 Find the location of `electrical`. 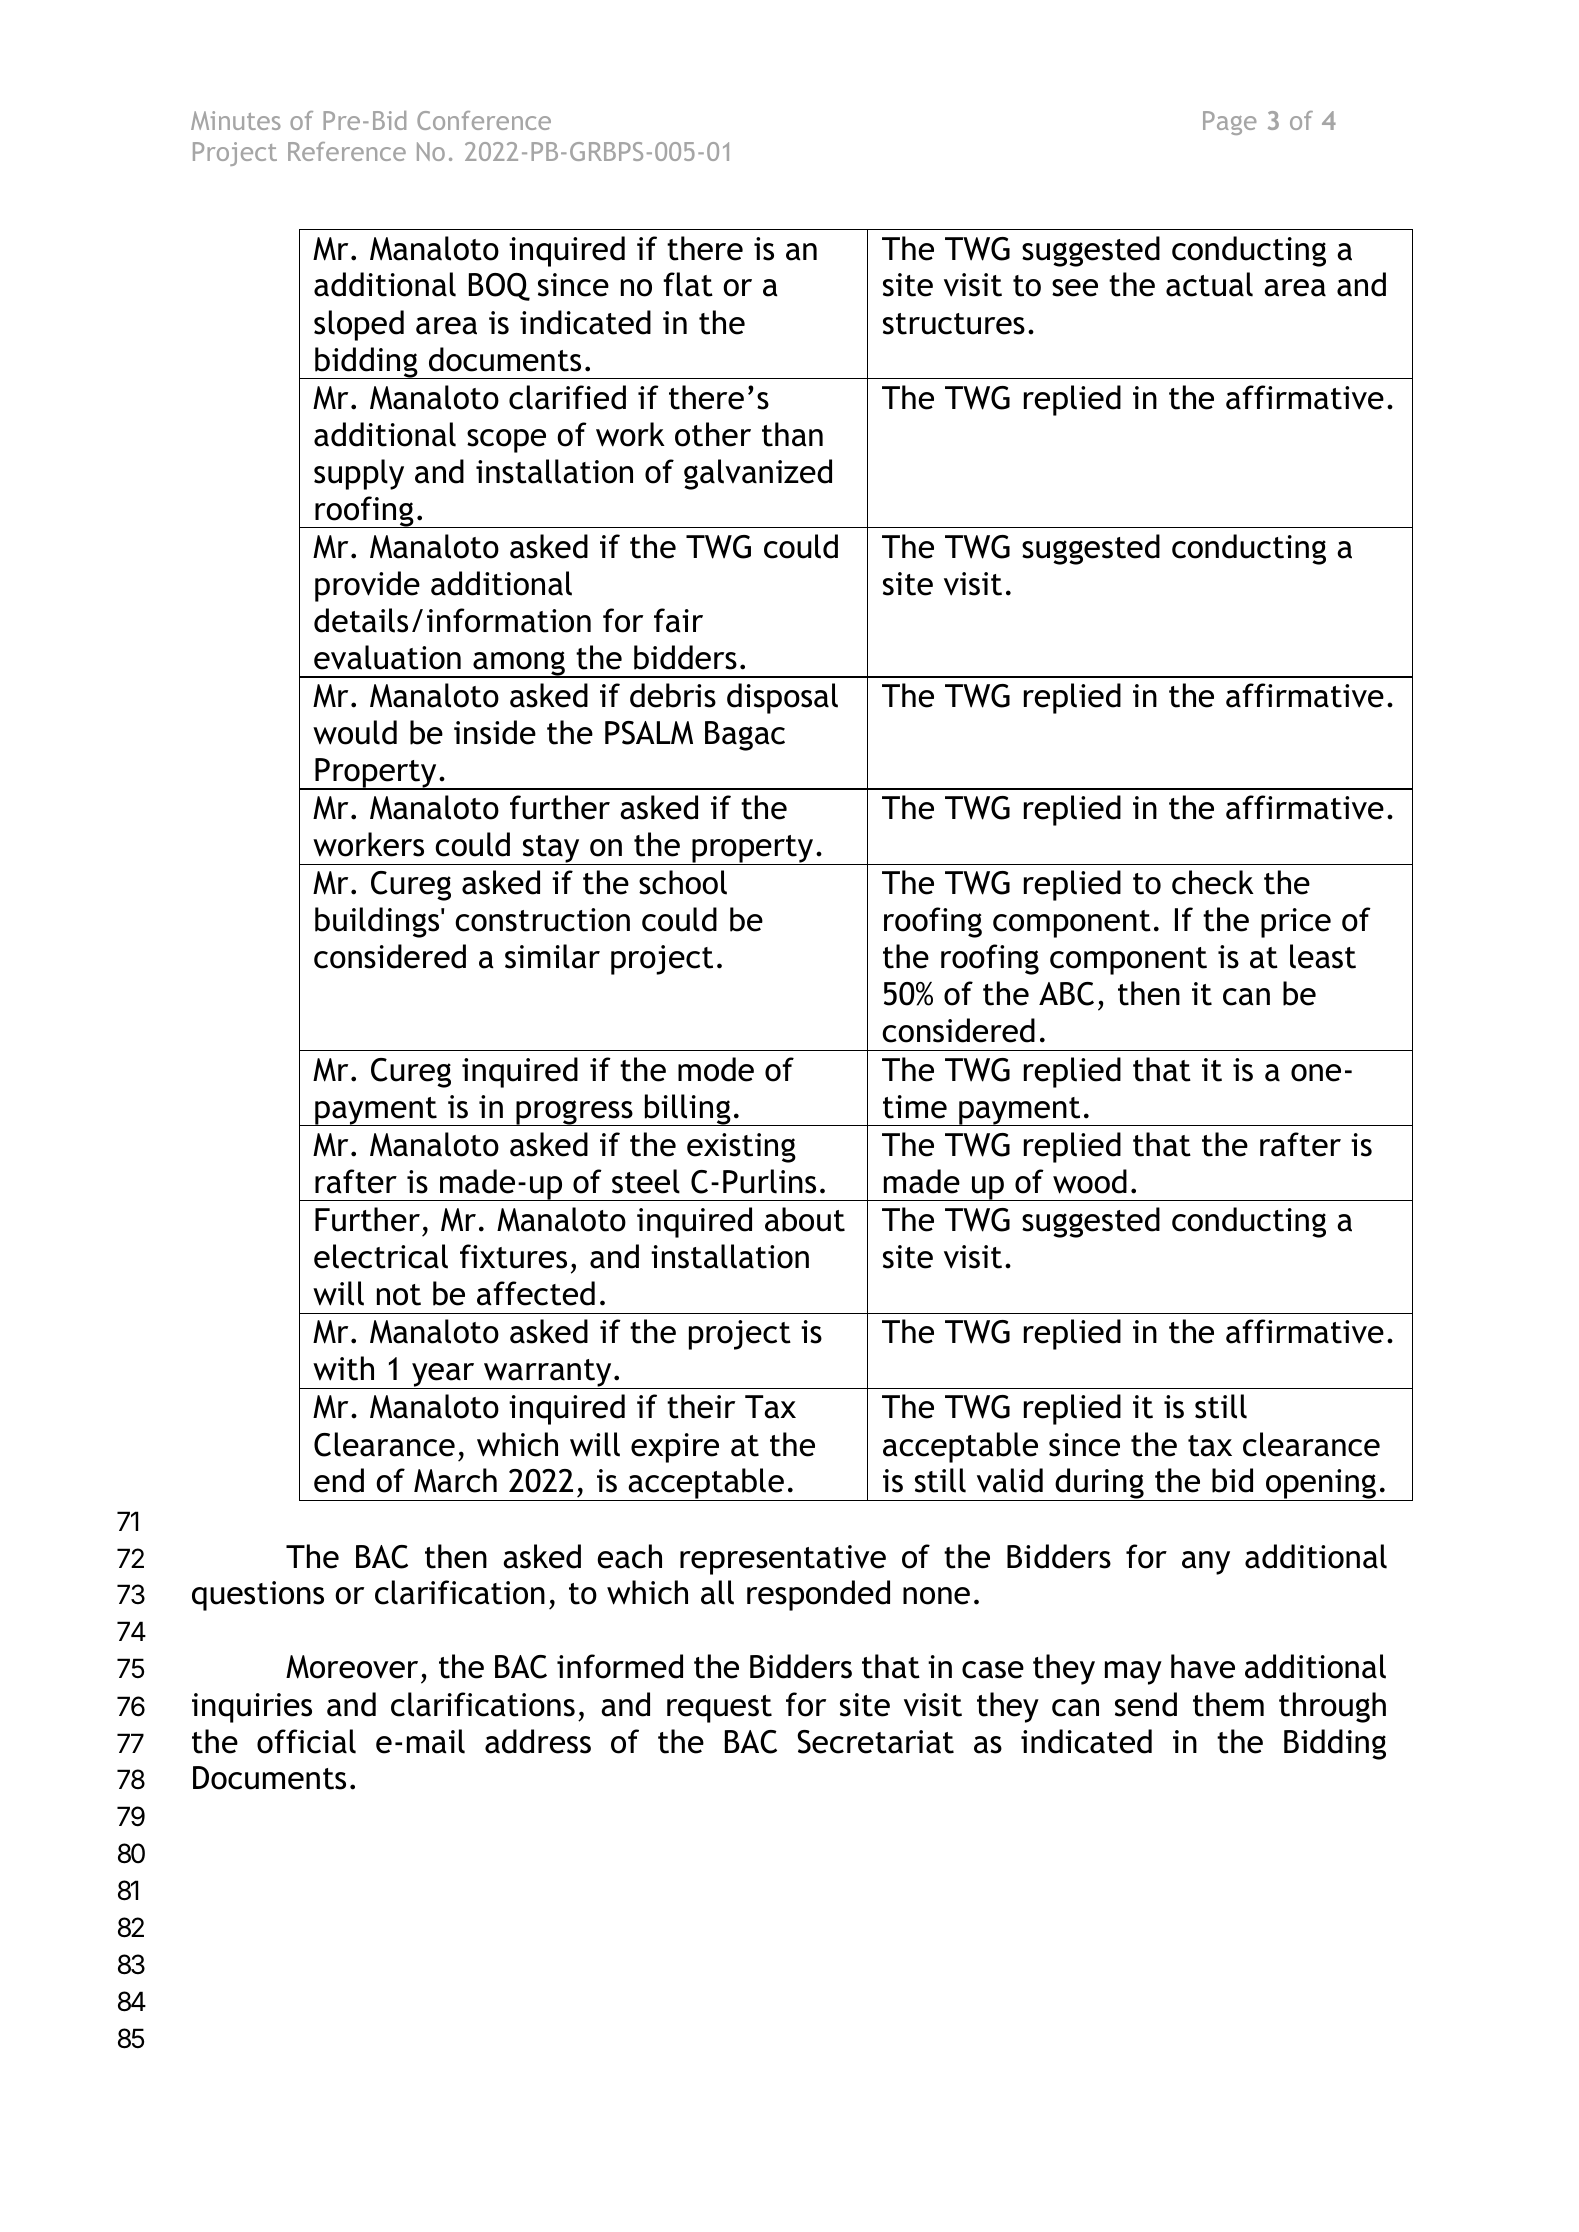

electrical is located at coordinates (381, 1256).
